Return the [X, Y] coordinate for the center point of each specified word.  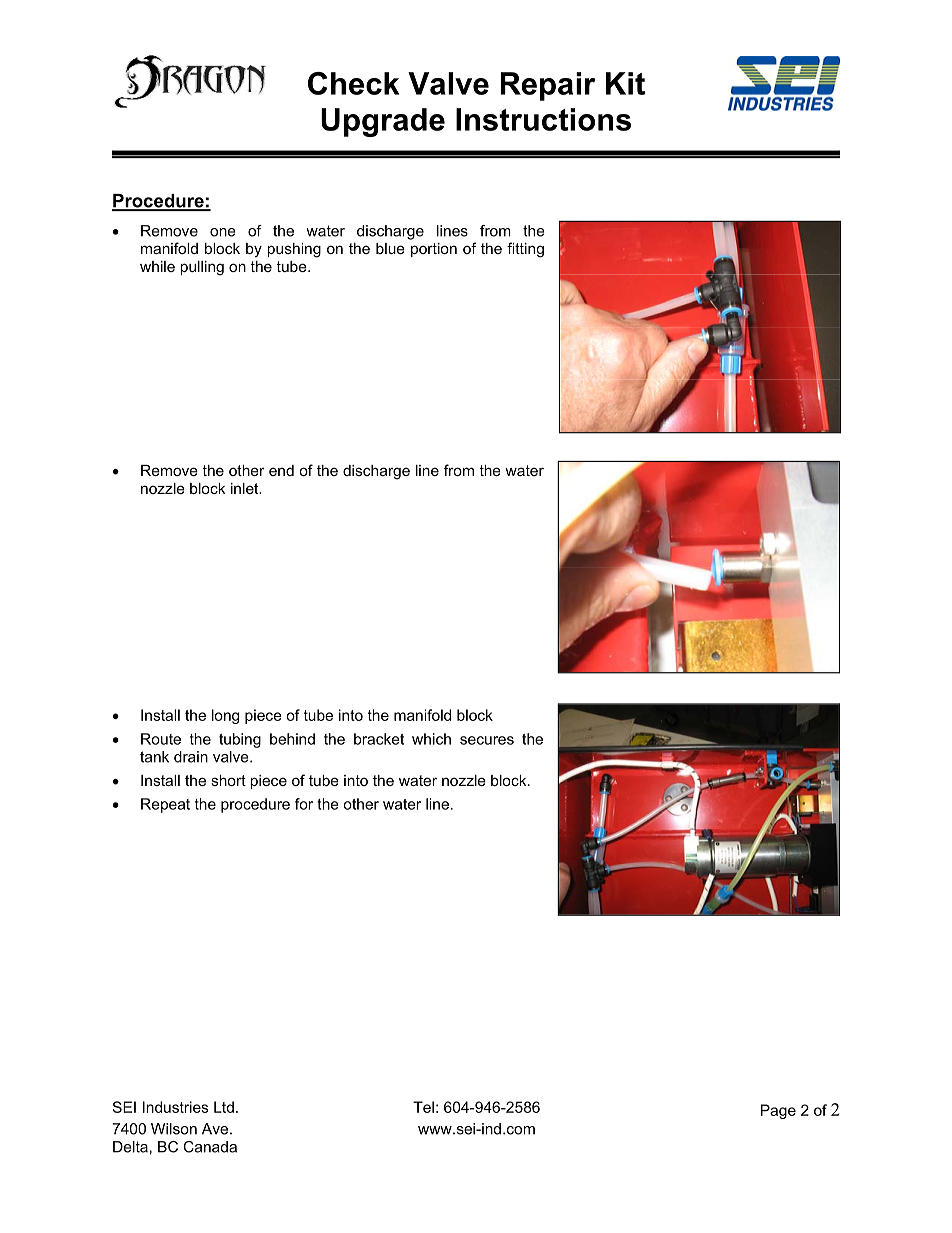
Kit [625, 83]
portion [434, 250]
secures [487, 740]
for [304, 804]
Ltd [224, 1107]
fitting [525, 250]
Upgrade [383, 122]
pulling [202, 268]
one [223, 232]
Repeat [165, 805]
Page [778, 1111]
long [225, 716]
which [431, 739]
